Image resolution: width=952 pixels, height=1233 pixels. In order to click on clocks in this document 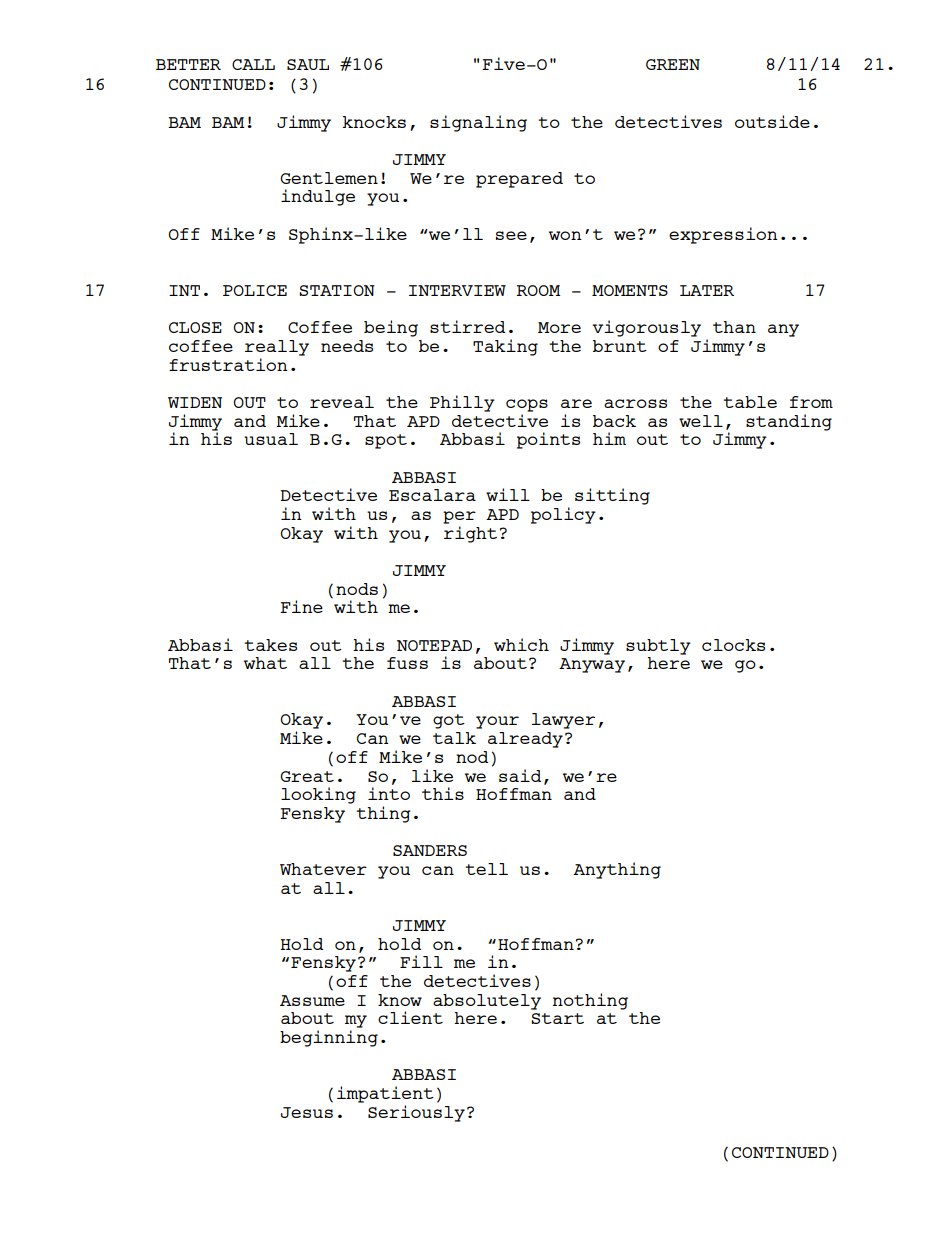, I will do `click(733, 645)`.
